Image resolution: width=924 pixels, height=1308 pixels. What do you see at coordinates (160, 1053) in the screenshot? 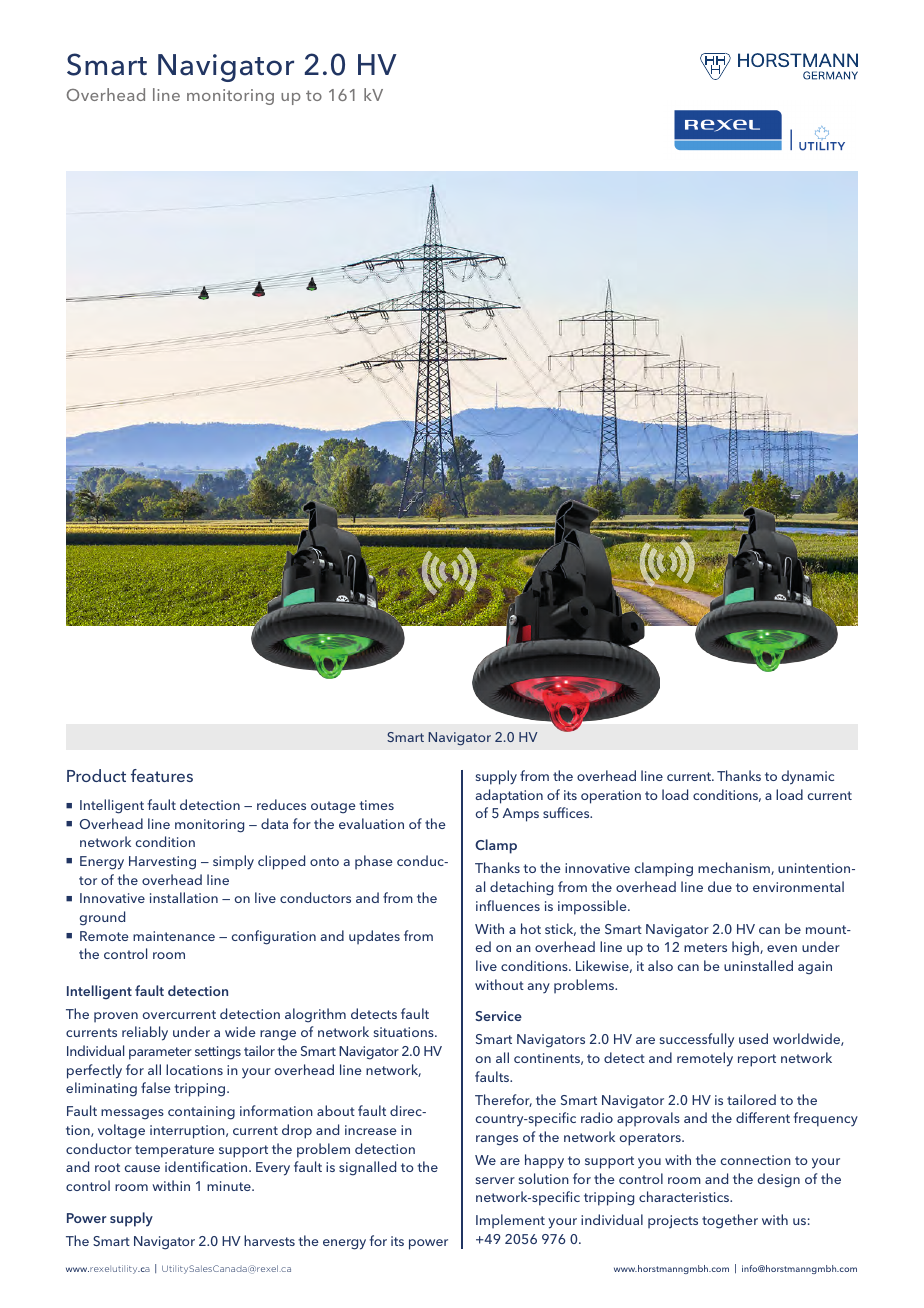
I see `parameter` at bounding box center [160, 1053].
